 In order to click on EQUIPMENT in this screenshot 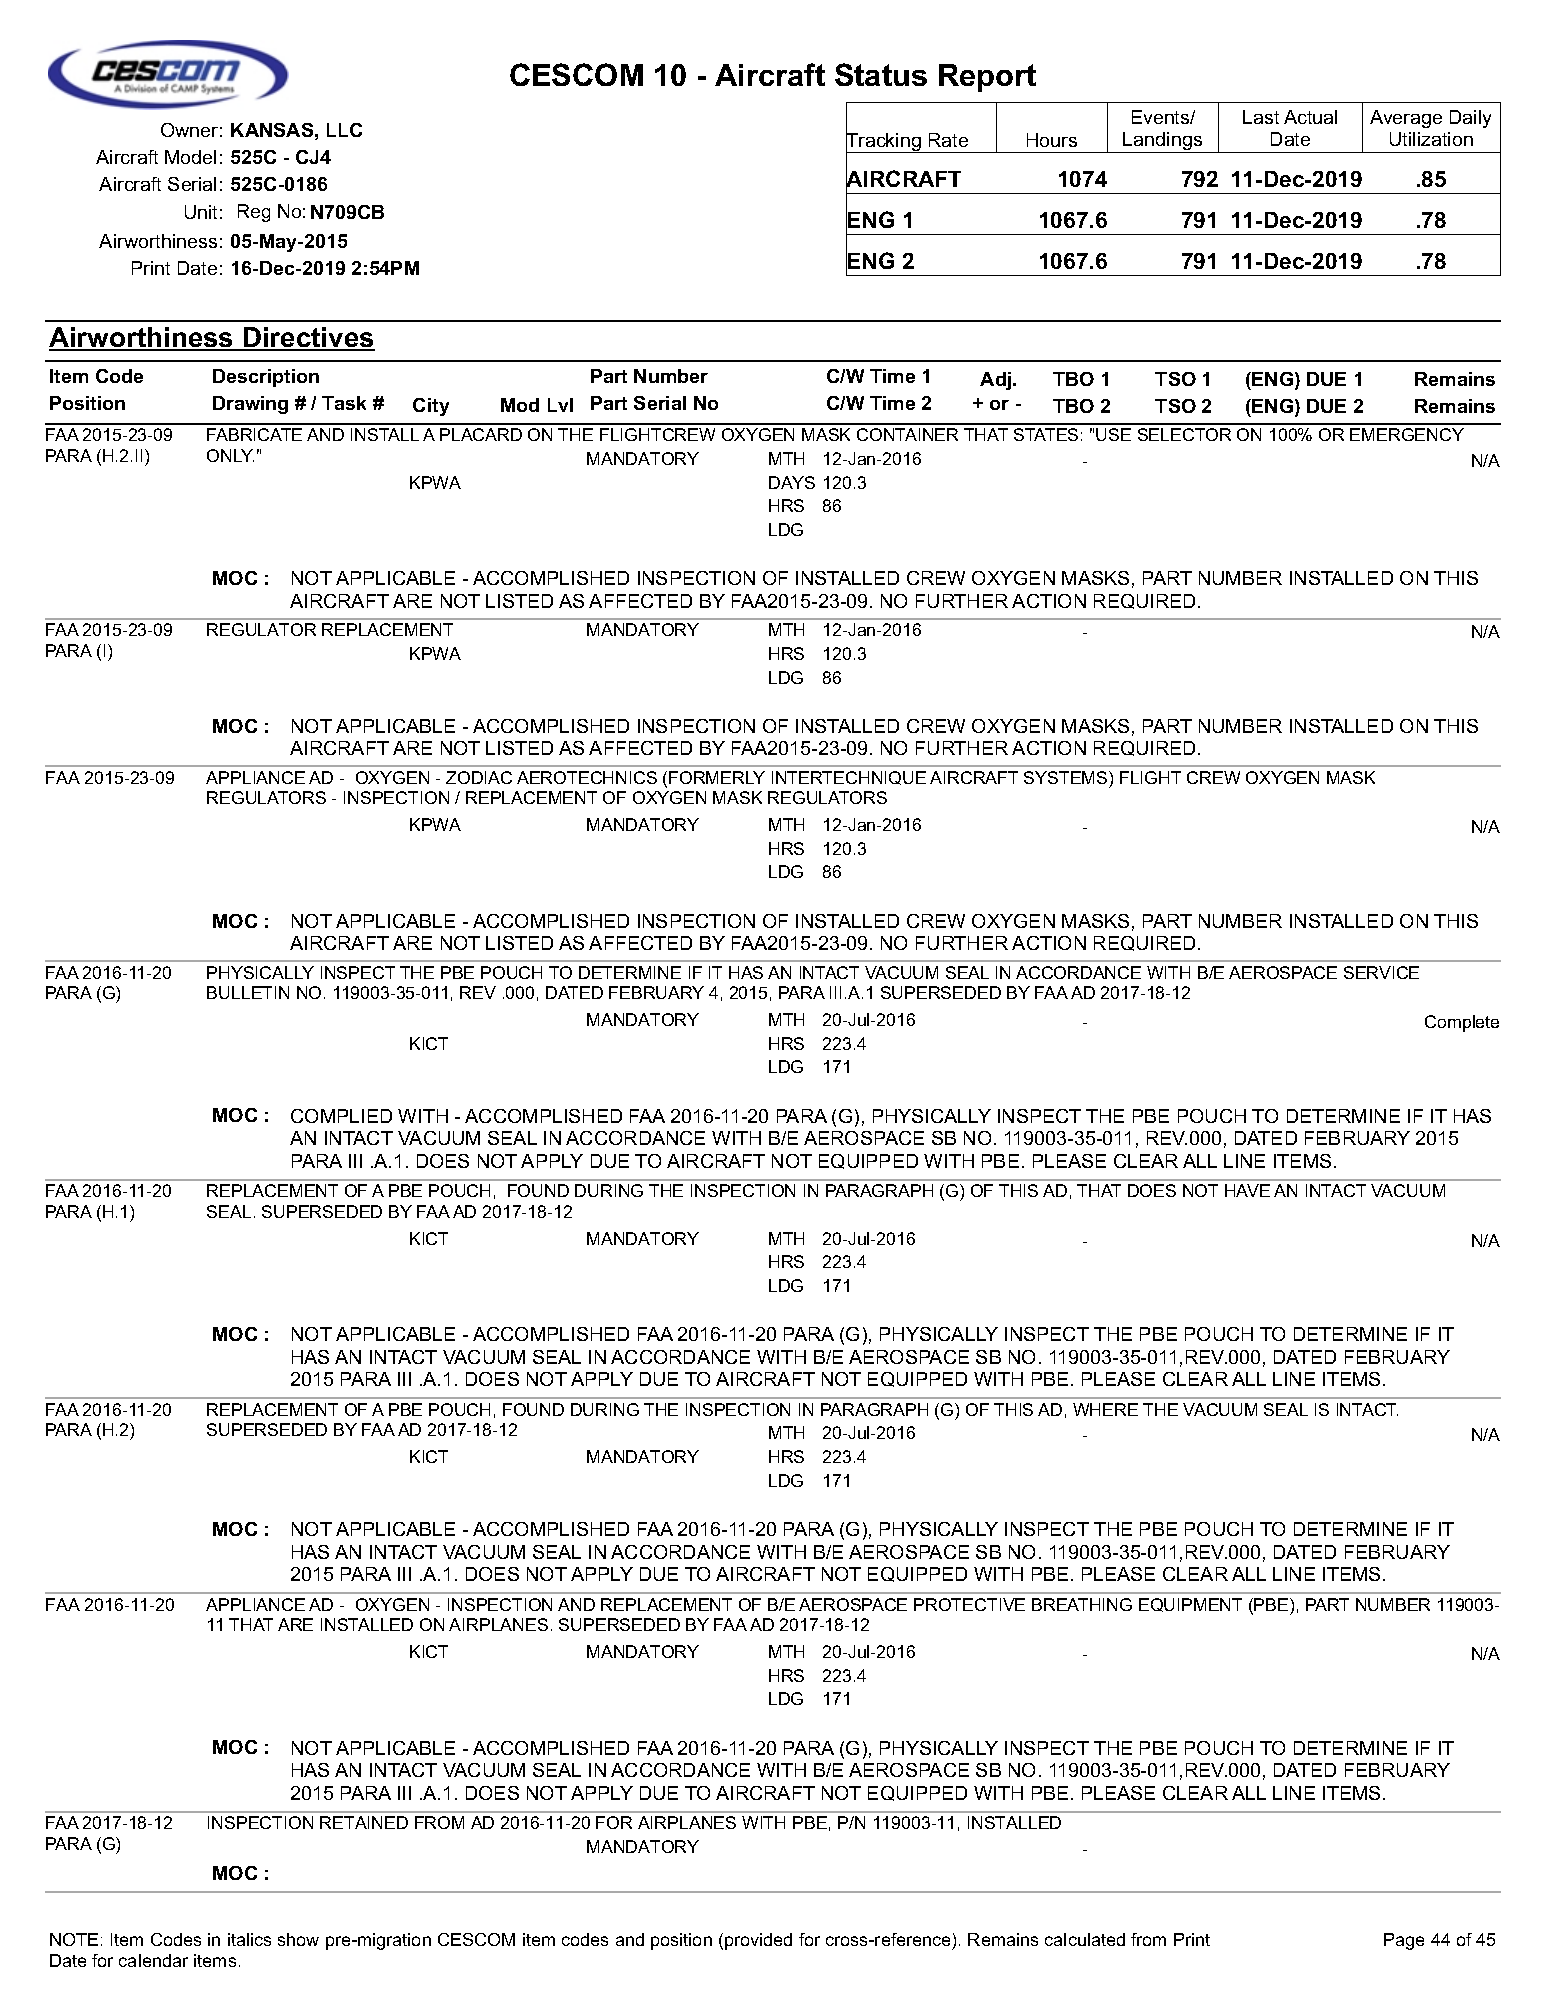, I will do `click(1190, 1605)`.
